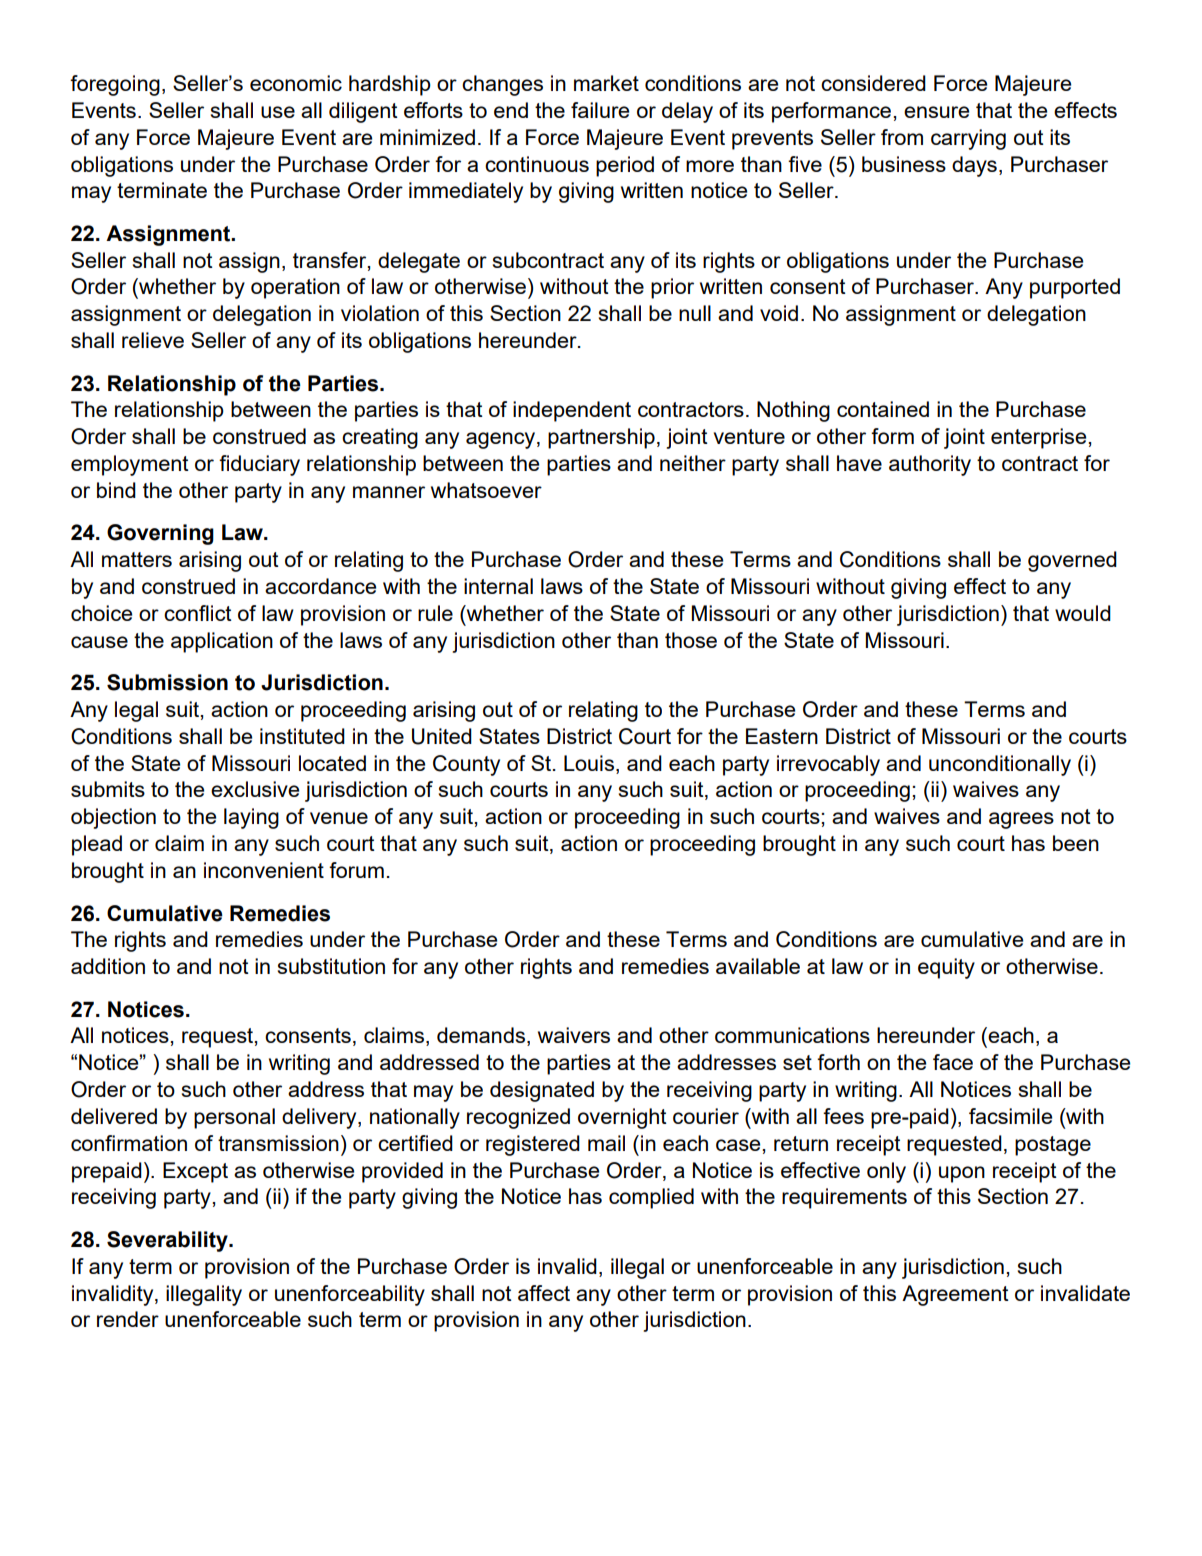 The height and width of the screenshot is (1556, 1202). Describe the element at coordinates (296, 83) in the screenshot. I see `economic` at that location.
